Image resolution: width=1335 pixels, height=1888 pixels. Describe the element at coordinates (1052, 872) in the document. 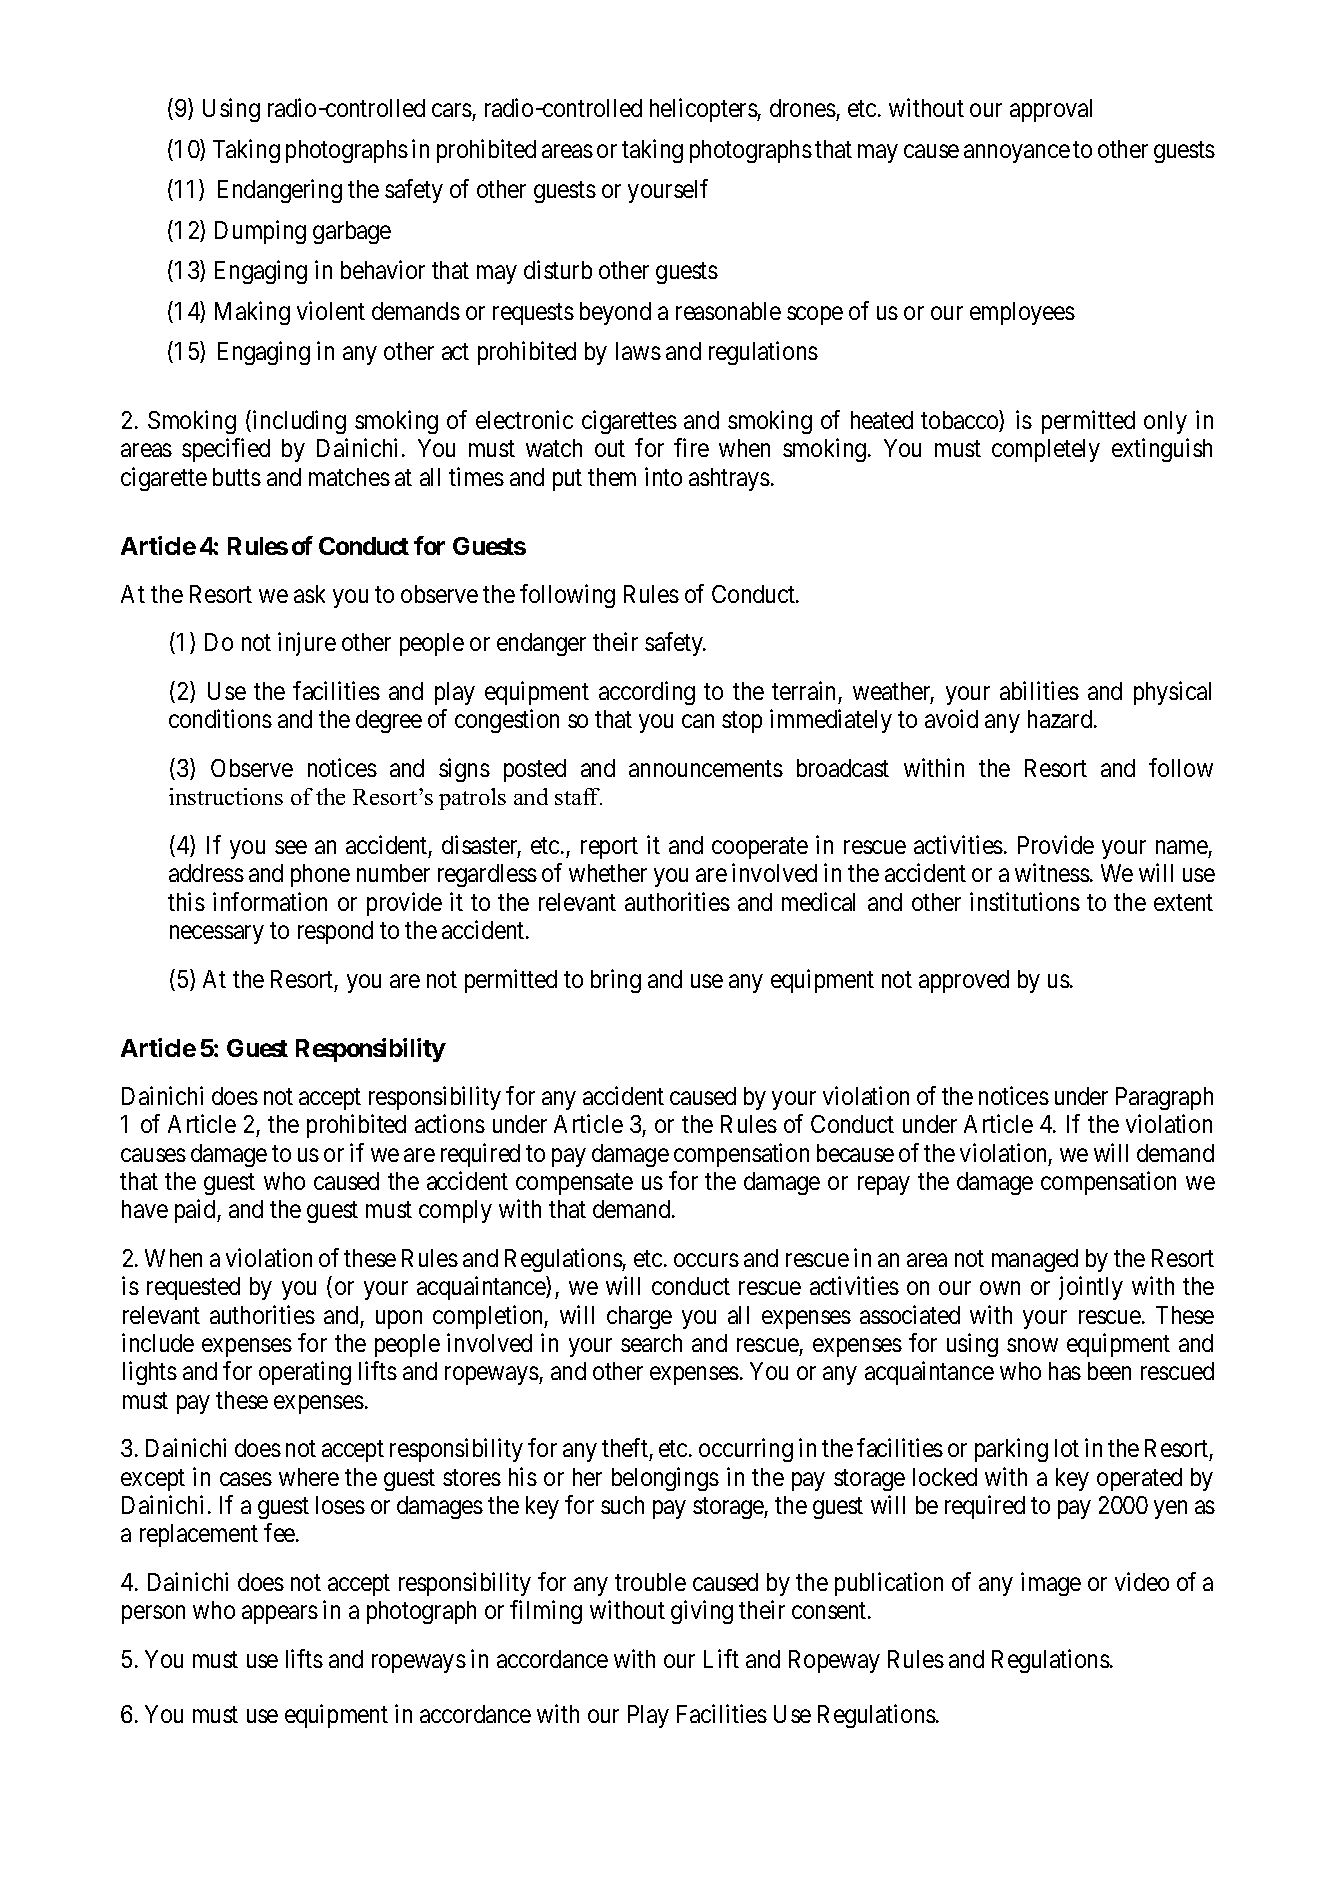

I see `witness` at that location.
